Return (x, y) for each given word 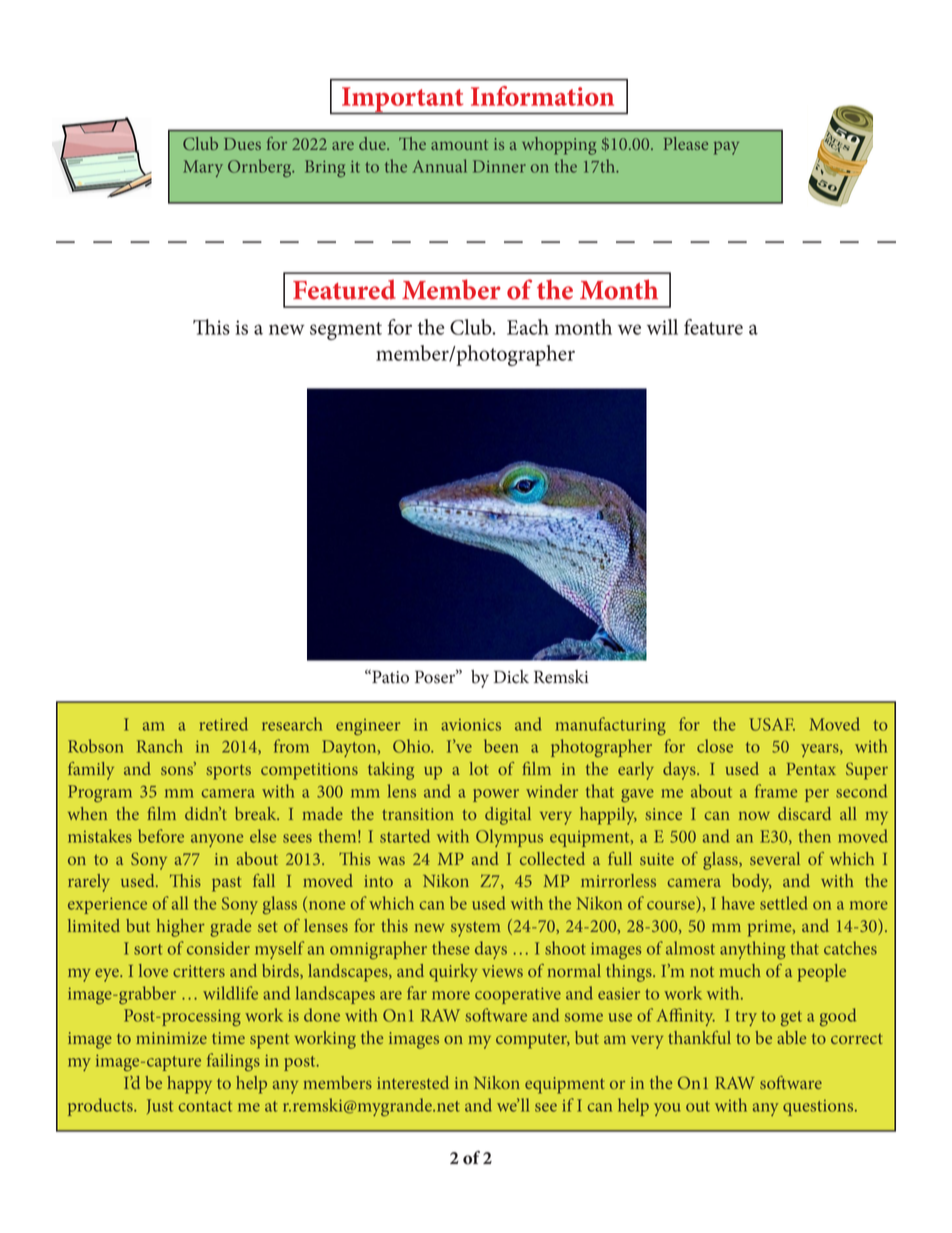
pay (726, 148)
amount (459, 145)
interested (413, 1082)
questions (819, 1108)
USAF (772, 724)
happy (189, 1085)
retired (223, 724)
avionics (471, 724)
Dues (242, 144)
